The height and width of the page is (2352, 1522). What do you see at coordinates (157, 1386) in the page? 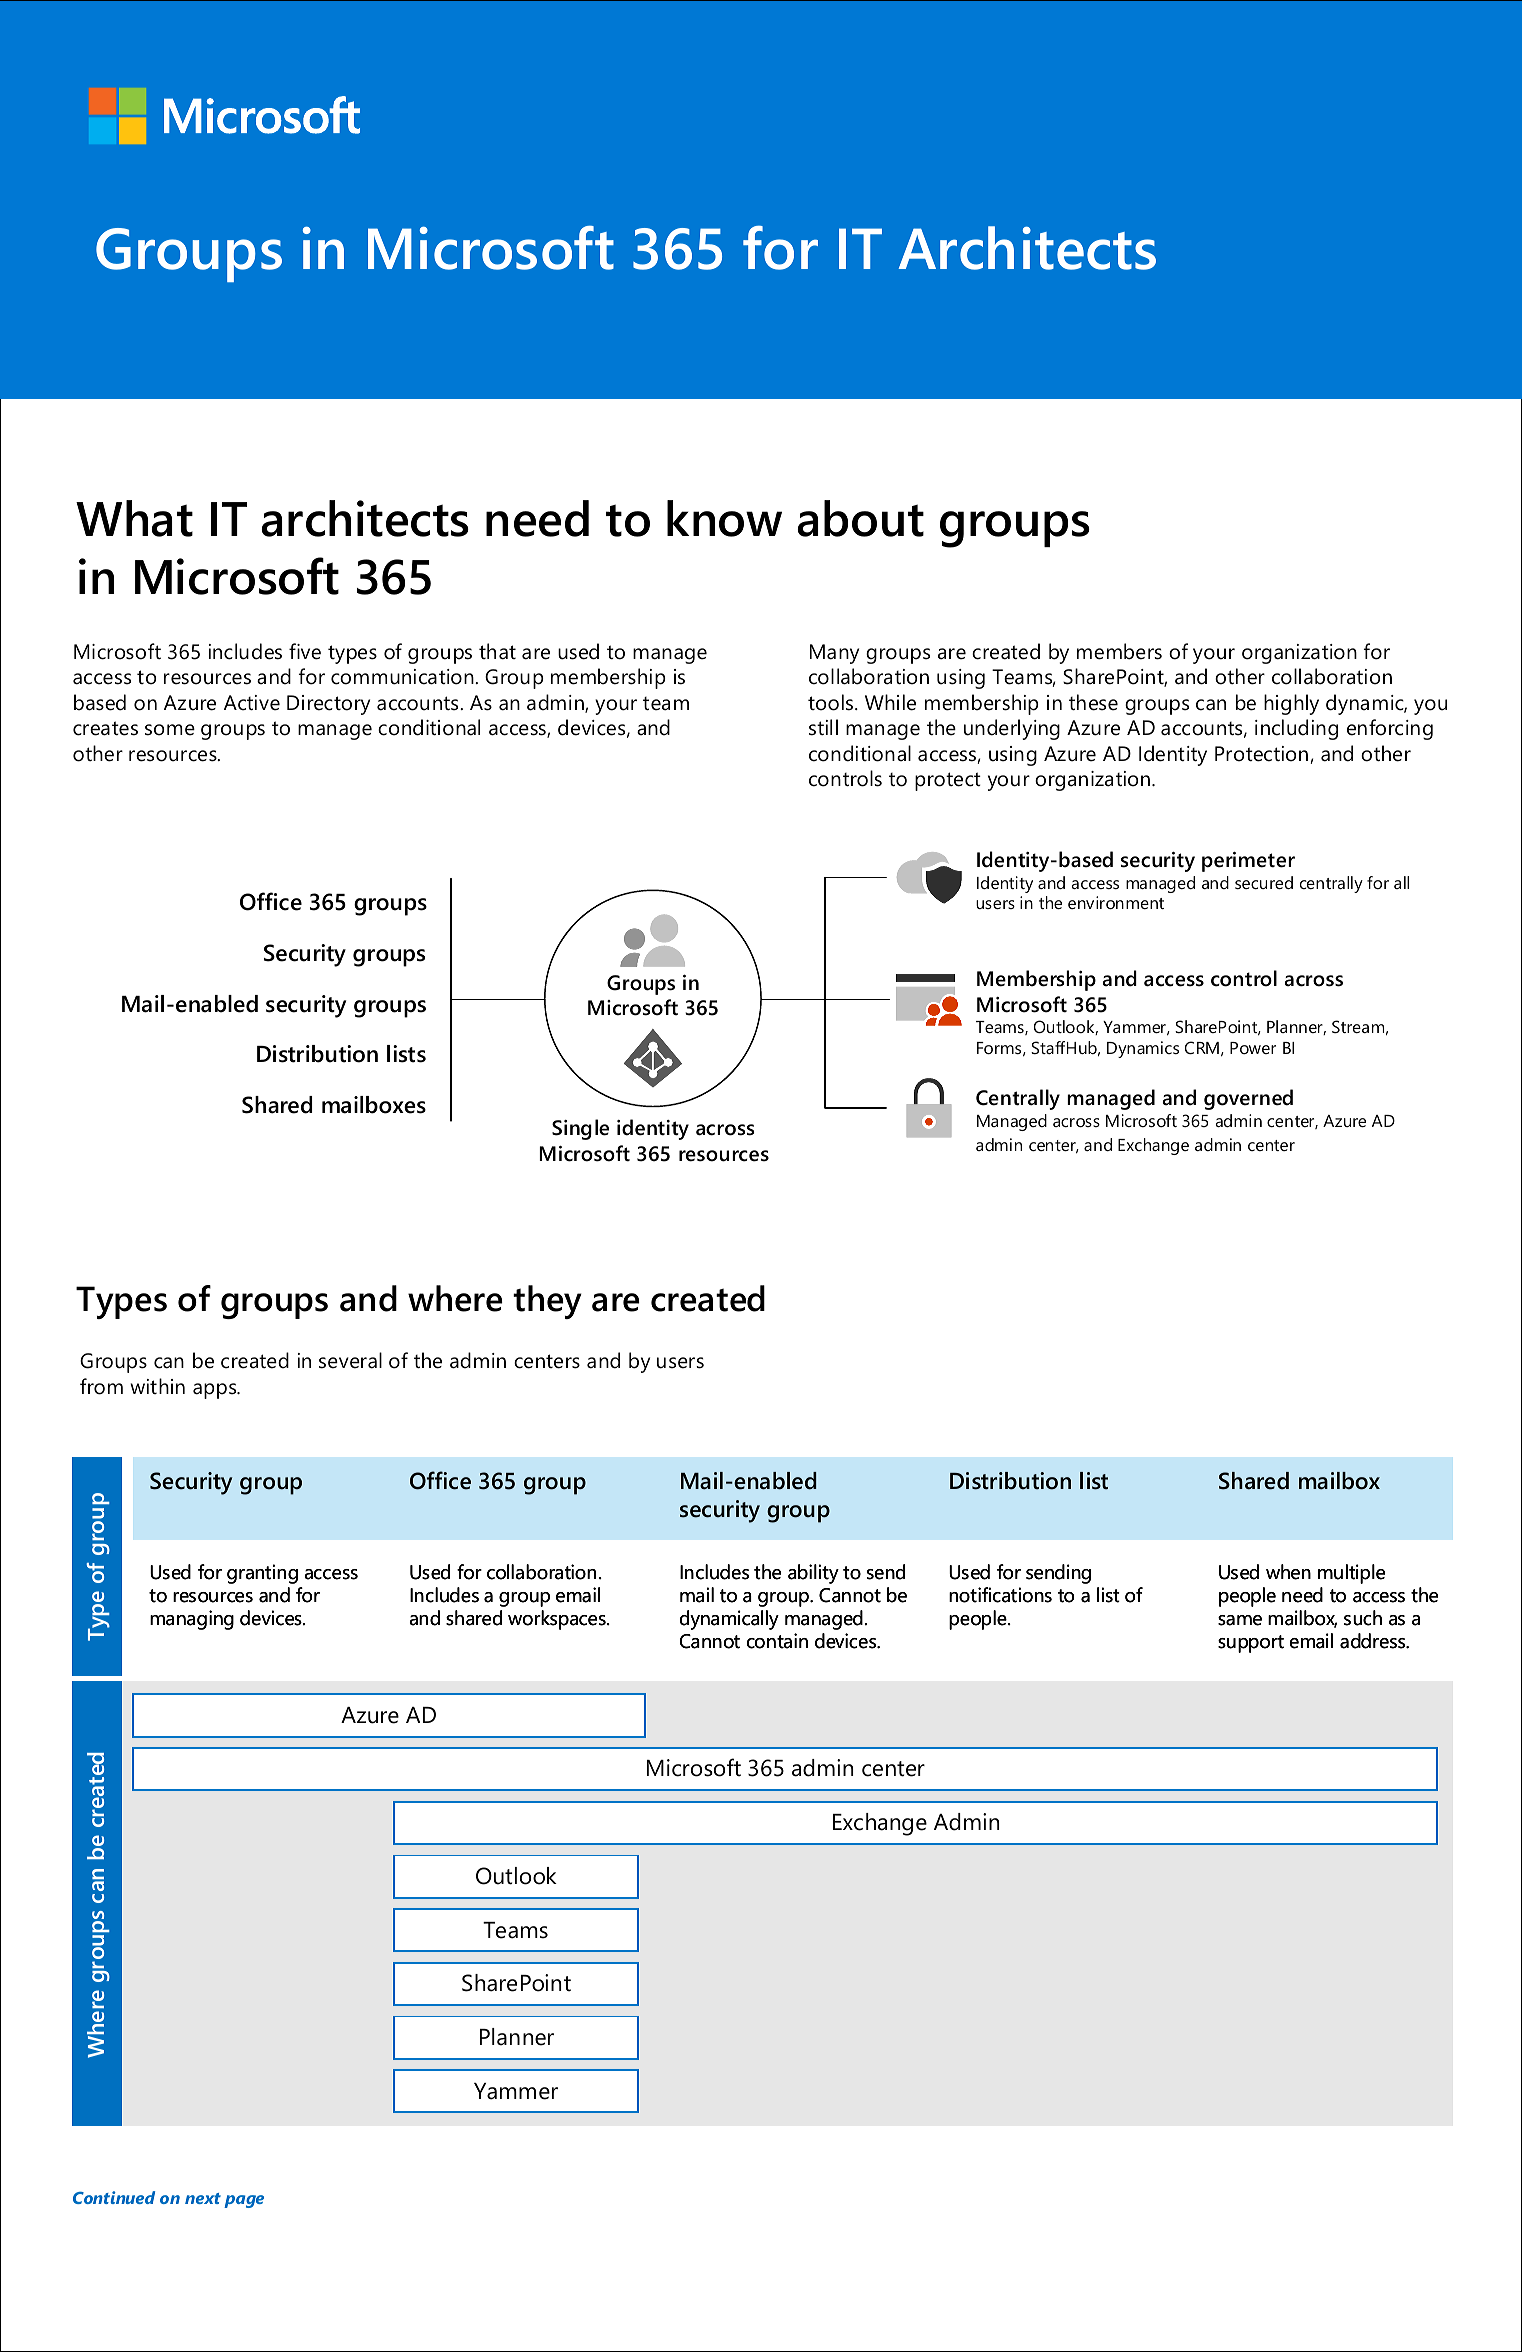
I see `within` at bounding box center [157, 1386].
